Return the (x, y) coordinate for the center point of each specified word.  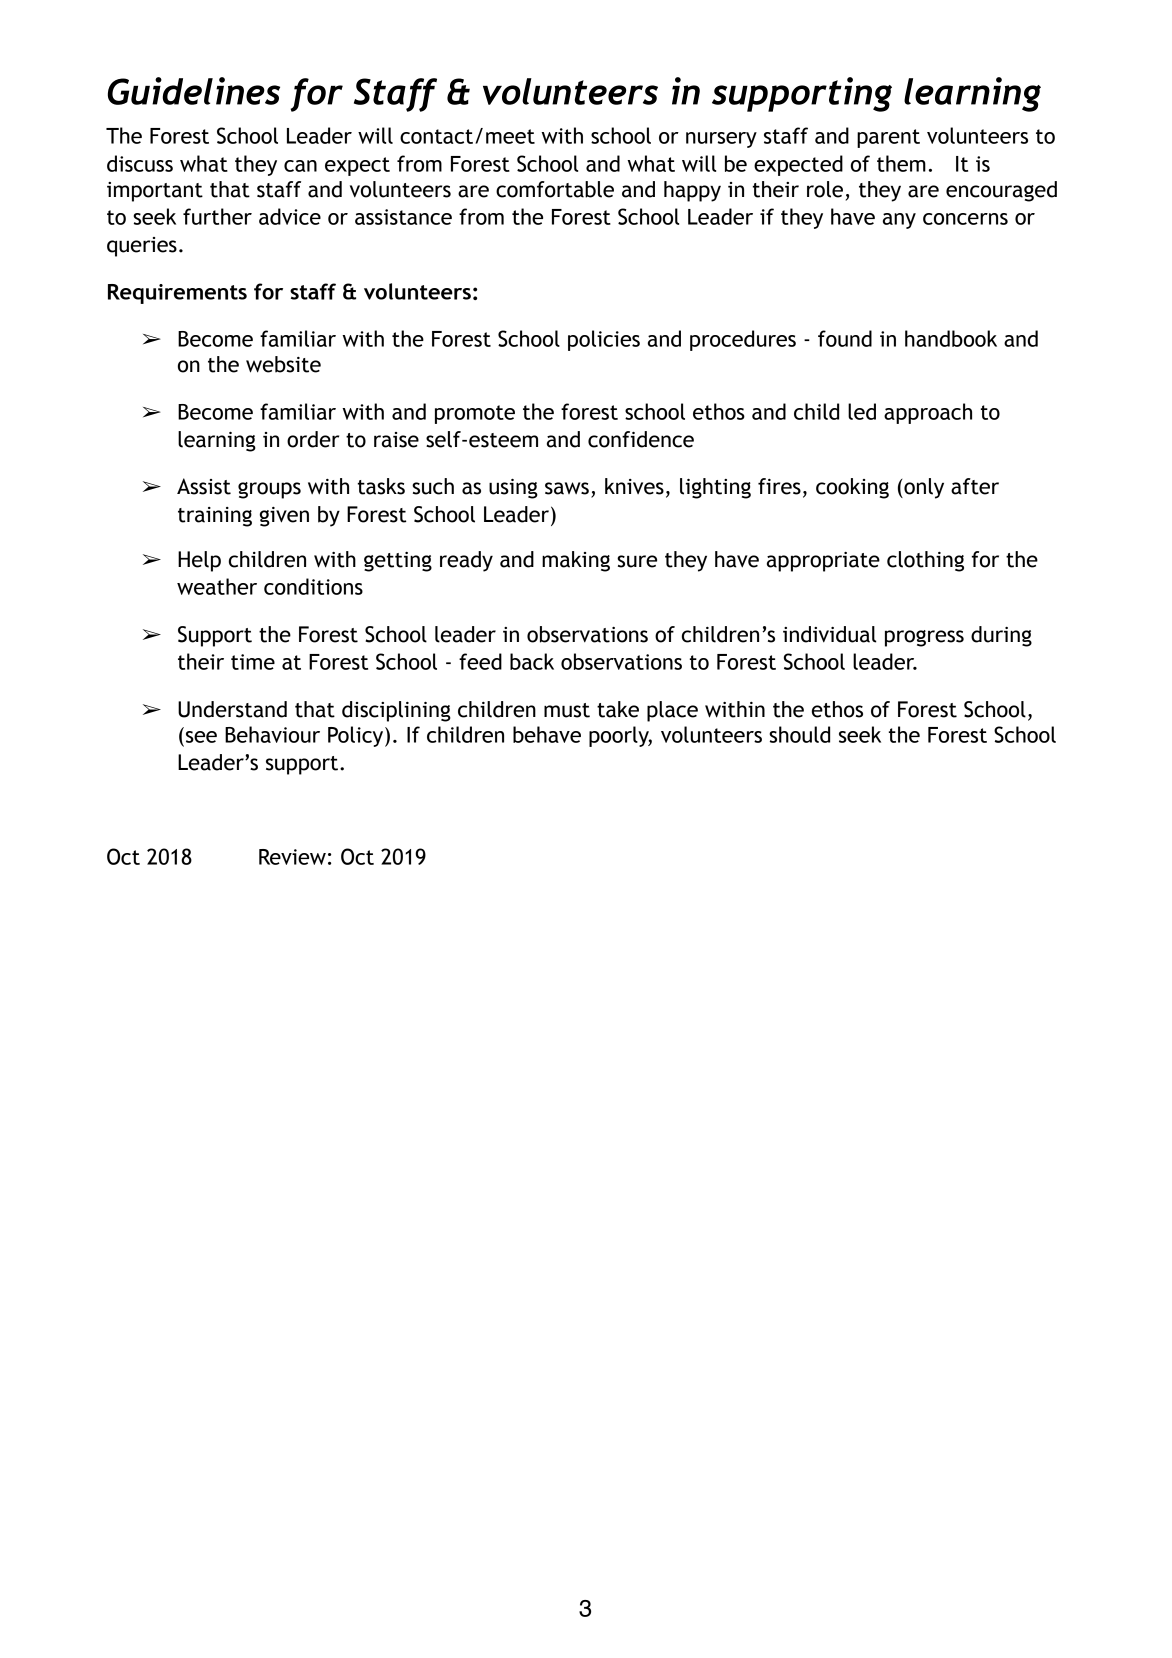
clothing (925, 561)
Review (292, 857)
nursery (721, 140)
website (283, 364)
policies (604, 340)
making (576, 561)
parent (888, 138)
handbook (951, 338)
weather (217, 586)
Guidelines (194, 91)
